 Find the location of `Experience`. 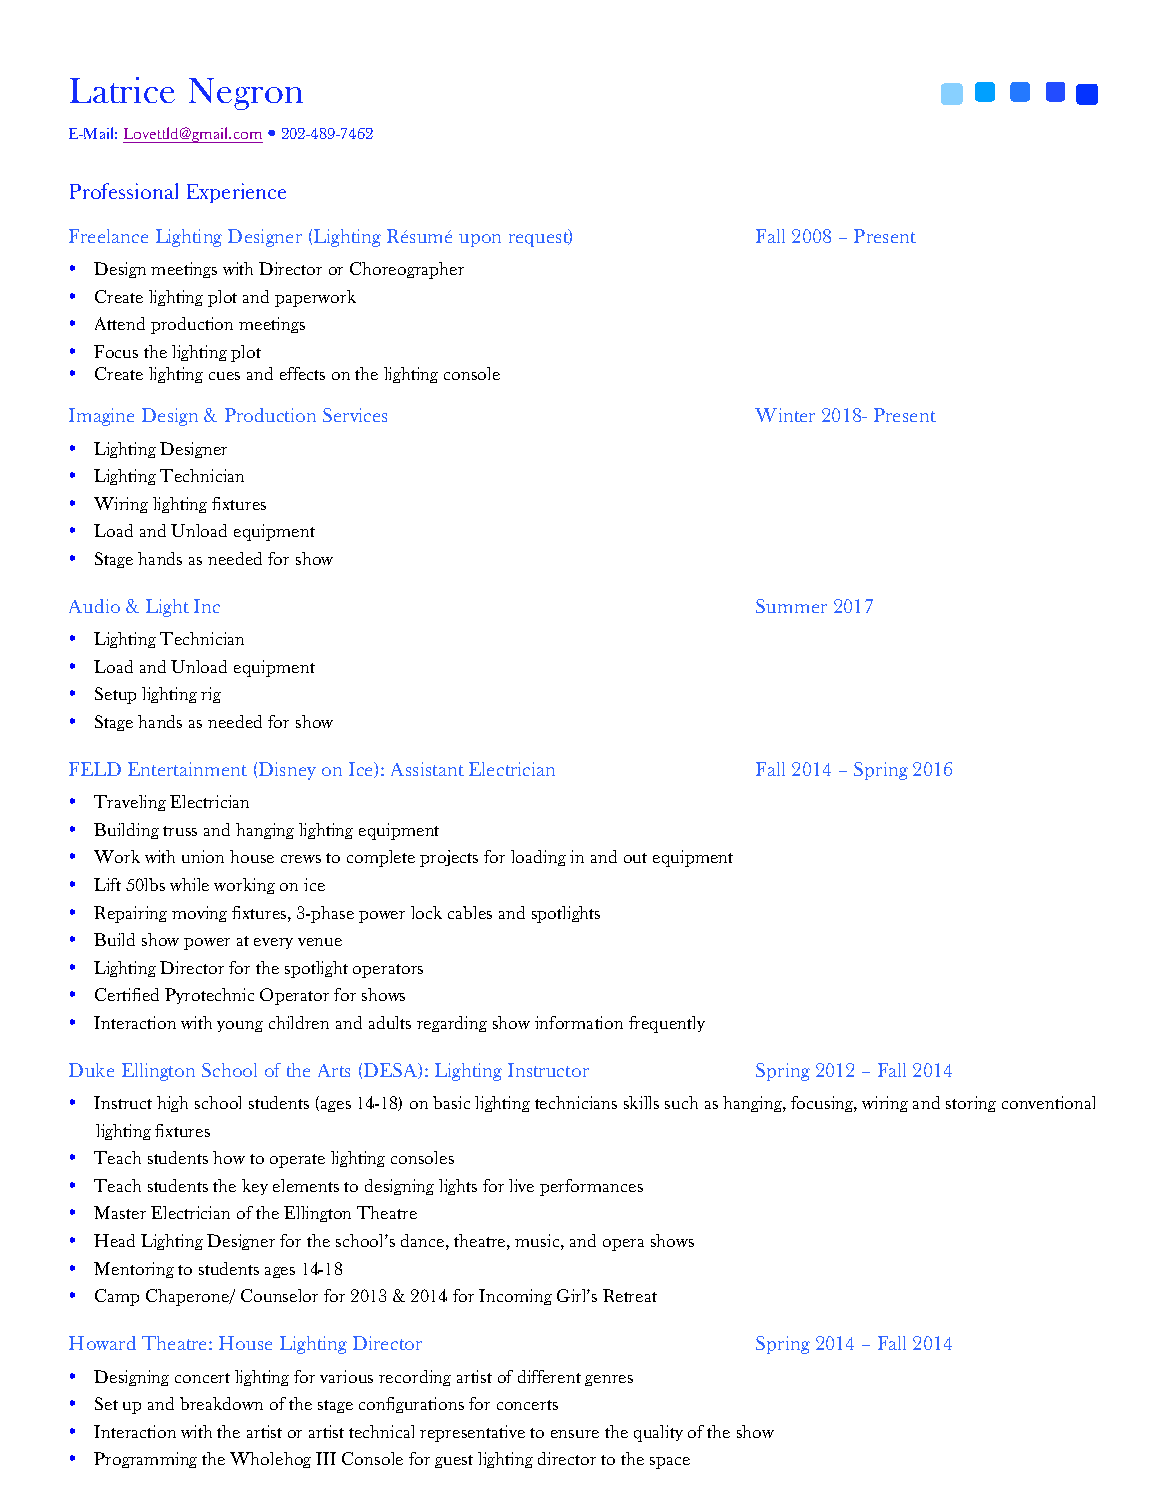

Experience is located at coordinates (236, 193).
